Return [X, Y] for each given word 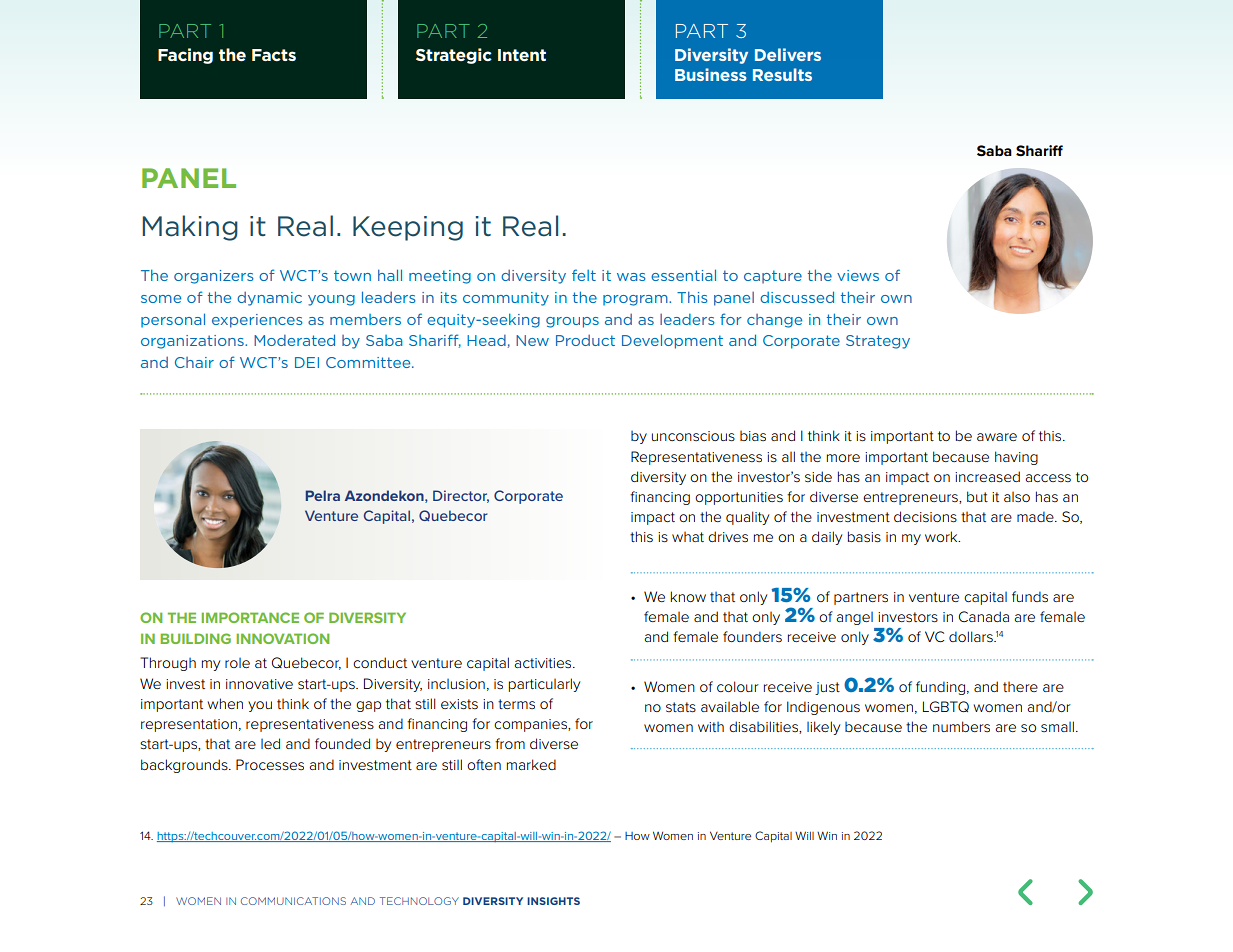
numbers [961, 726]
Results [782, 74]
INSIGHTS [553, 901]
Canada [984, 616]
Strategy [878, 342]
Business [711, 74]
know [688, 596]
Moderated [294, 340]
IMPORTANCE [250, 617]
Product [585, 340]
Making [190, 228]
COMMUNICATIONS [293, 901]
